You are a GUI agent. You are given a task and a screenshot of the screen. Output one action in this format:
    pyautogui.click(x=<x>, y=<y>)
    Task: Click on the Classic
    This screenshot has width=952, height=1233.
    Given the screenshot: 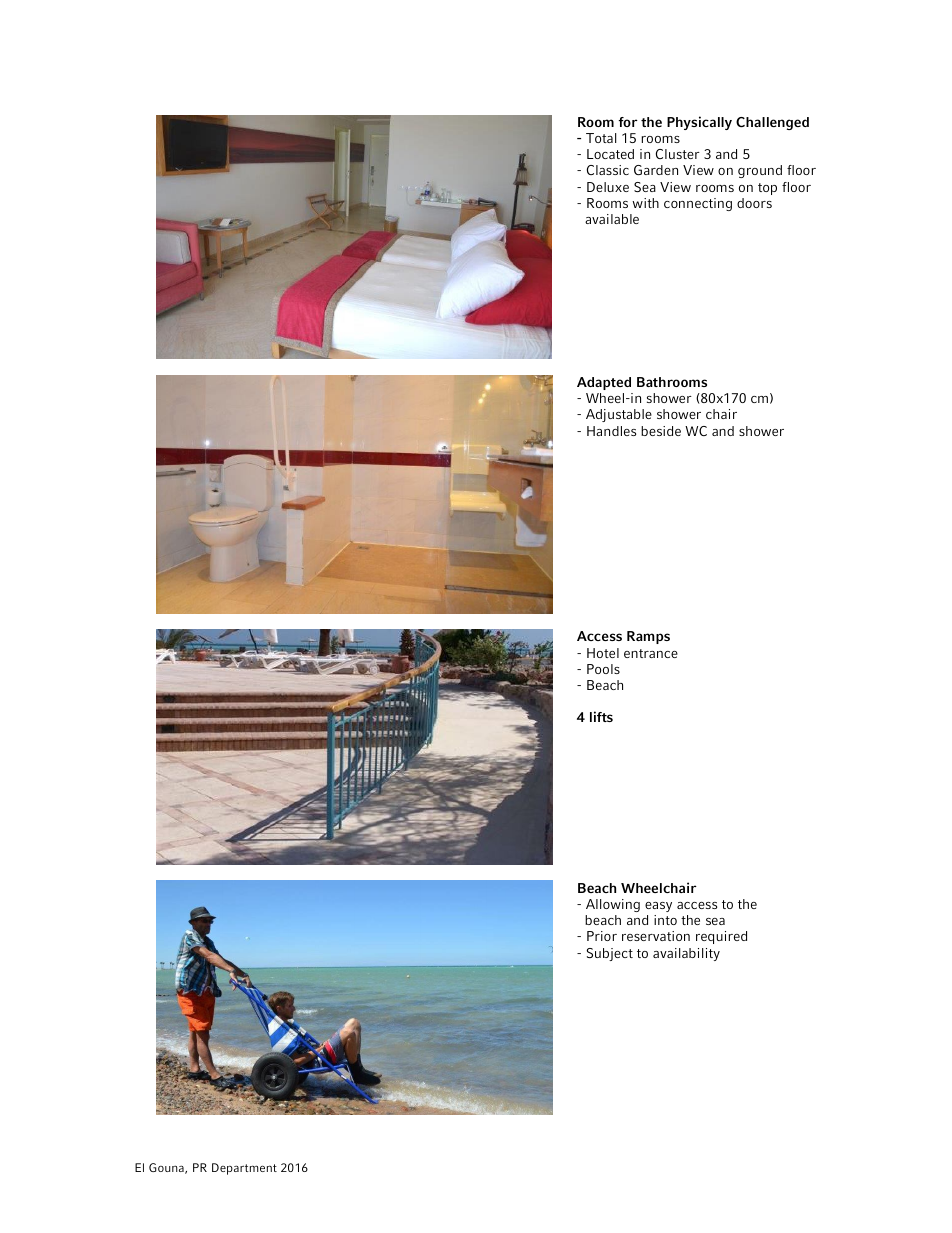 What is the action you would take?
    pyautogui.click(x=608, y=170)
